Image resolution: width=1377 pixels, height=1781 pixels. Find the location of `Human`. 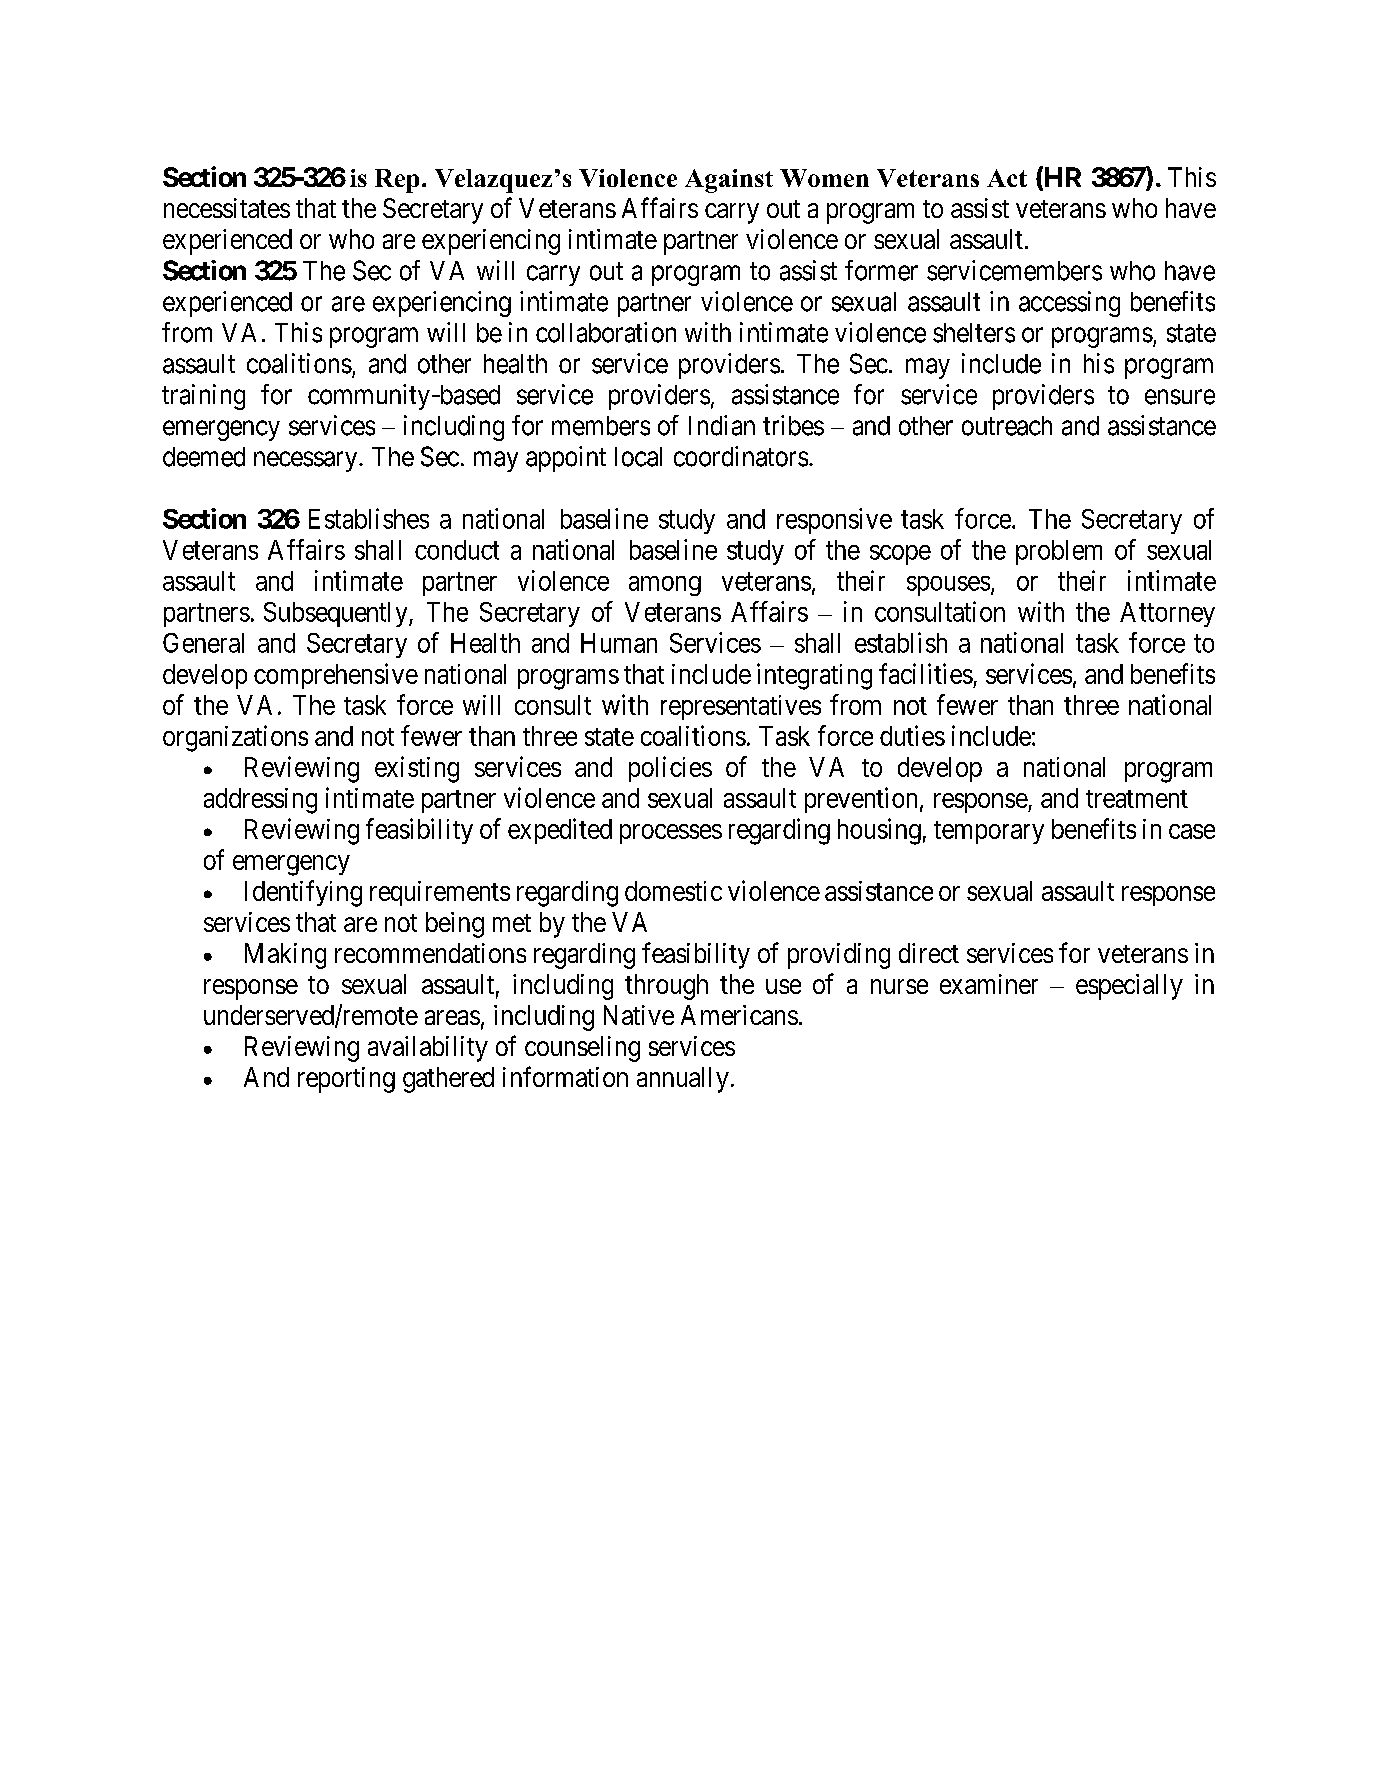

Human is located at coordinates (619, 643).
